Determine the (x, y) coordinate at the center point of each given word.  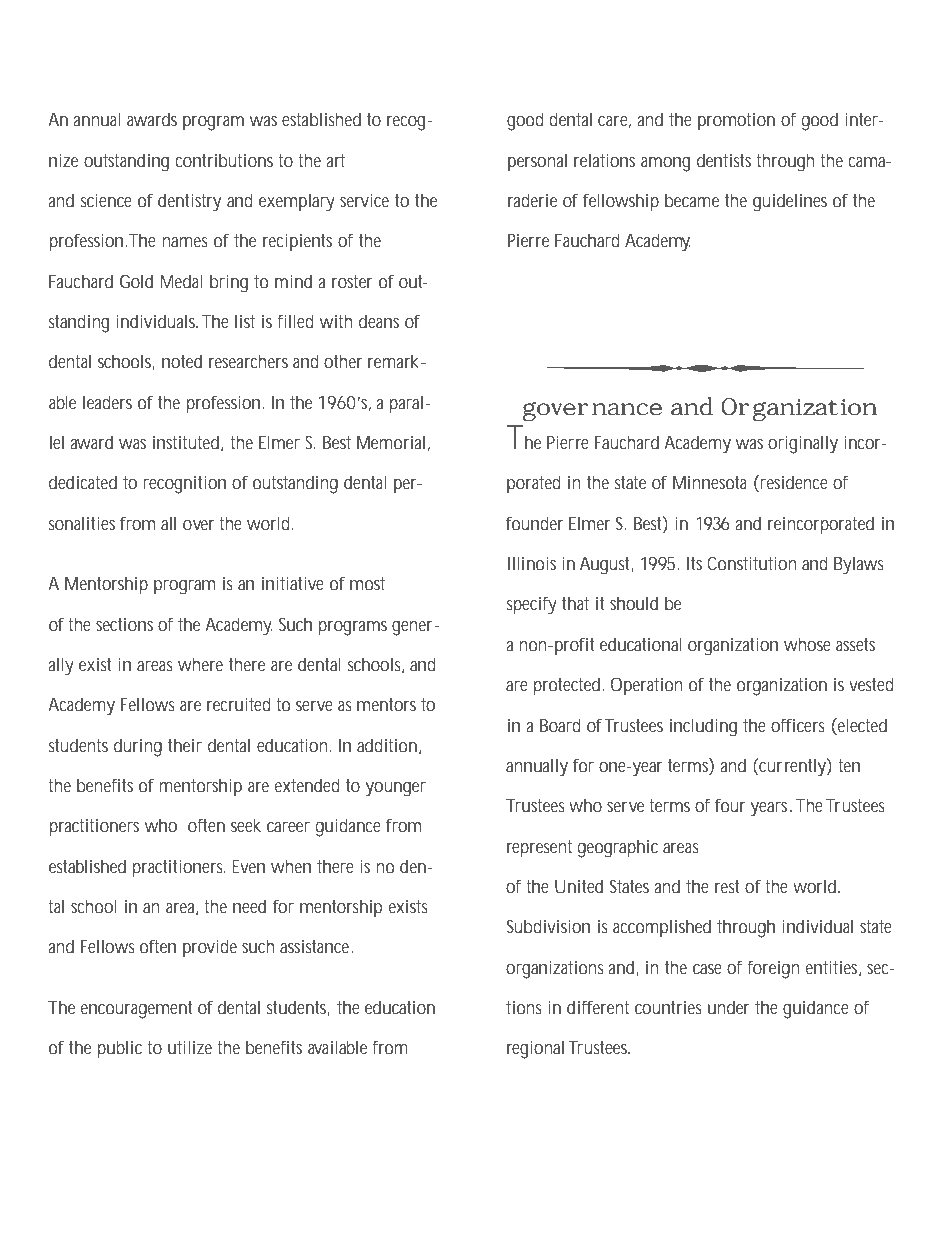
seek (246, 825)
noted (182, 361)
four (730, 805)
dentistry (189, 202)
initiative (293, 583)
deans (379, 321)
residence (794, 482)
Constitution (752, 563)
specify (532, 605)
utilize (190, 1047)
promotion (736, 121)
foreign (773, 969)
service (364, 200)
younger (395, 789)
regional (535, 1049)
